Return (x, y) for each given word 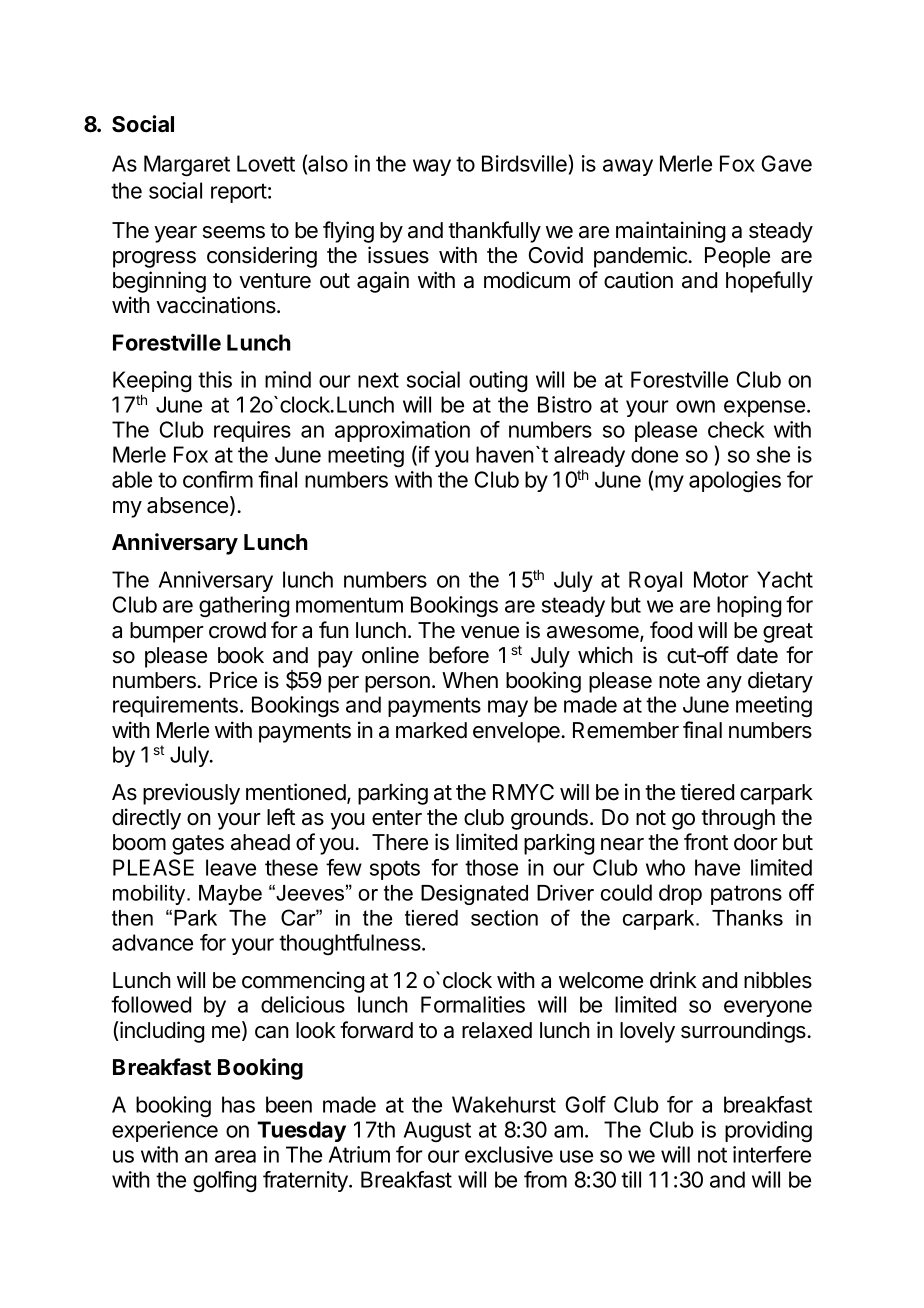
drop (680, 894)
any (724, 684)
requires (252, 431)
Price (233, 680)
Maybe (230, 895)
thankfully (494, 232)
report (239, 193)
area (235, 1156)
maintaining (670, 232)
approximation (402, 431)
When (470, 680)
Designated (474, 895)
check (736, 429)
